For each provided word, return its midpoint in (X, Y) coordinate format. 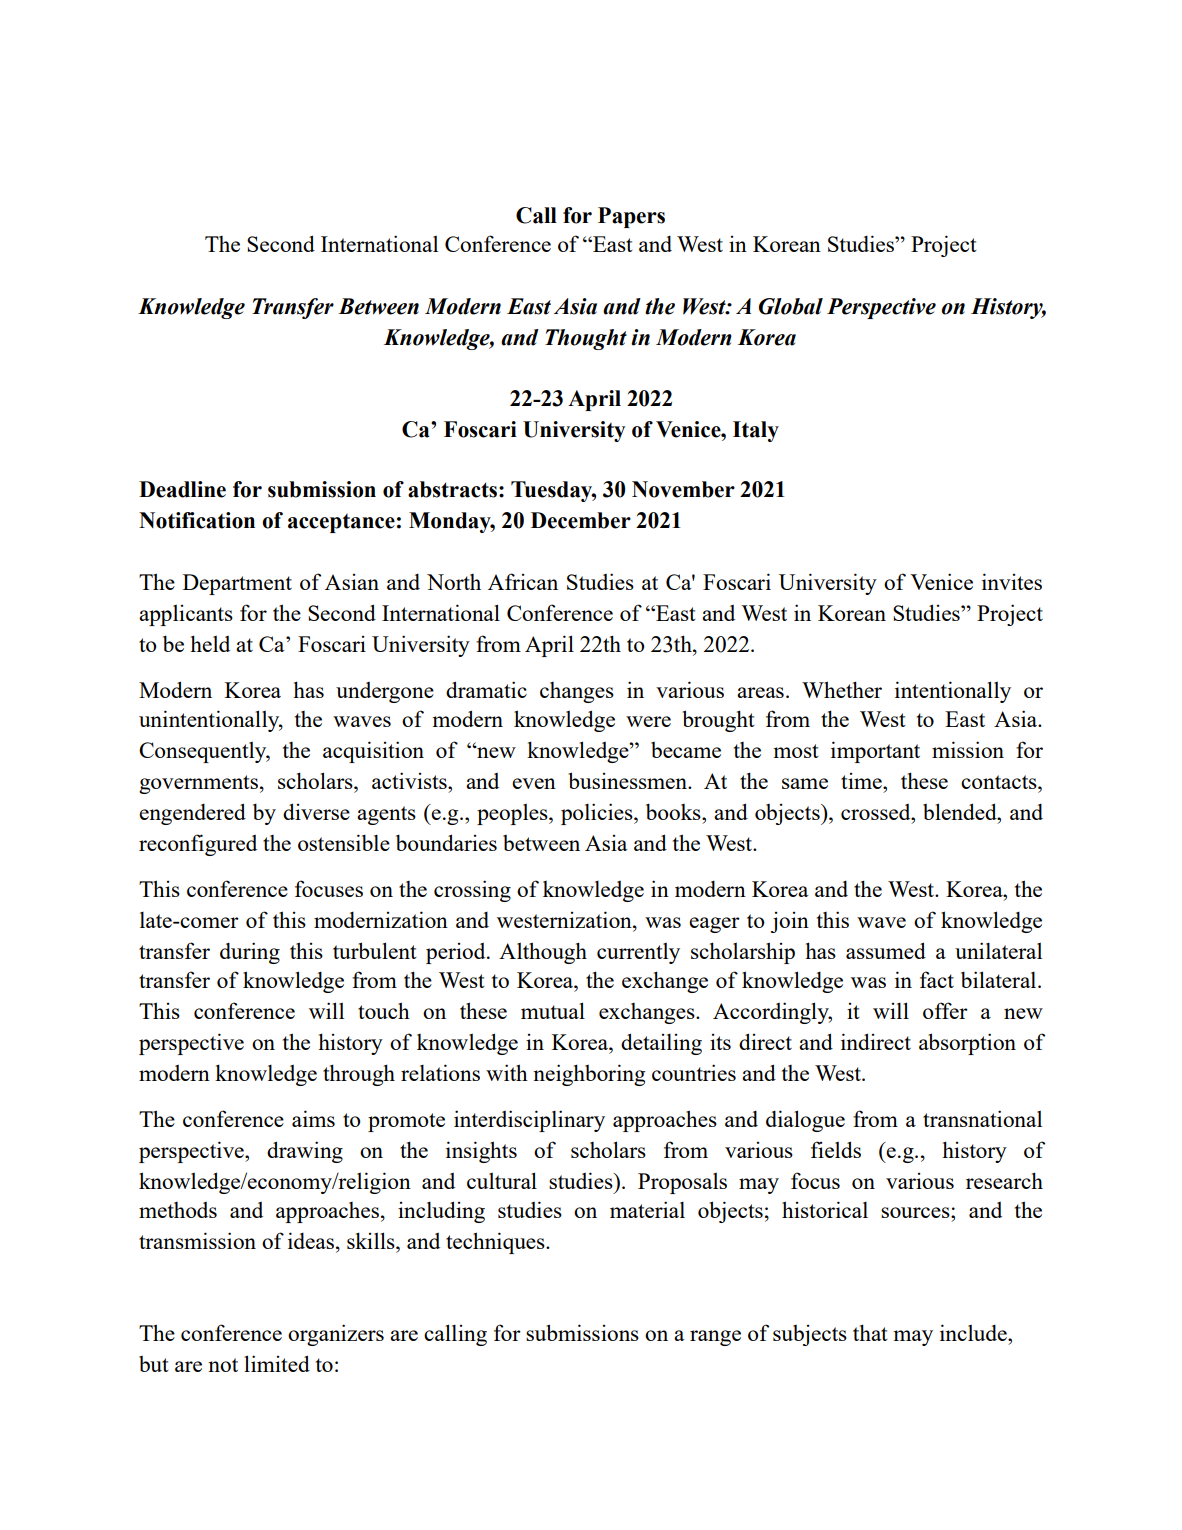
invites (1012, 581)
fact (937, 979)
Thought (586, 339)
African (523, 581)
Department (237, 584)
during (250, 953)
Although (543, 953)
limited (277, 1363)
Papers (631, 217)
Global (791, 306)
